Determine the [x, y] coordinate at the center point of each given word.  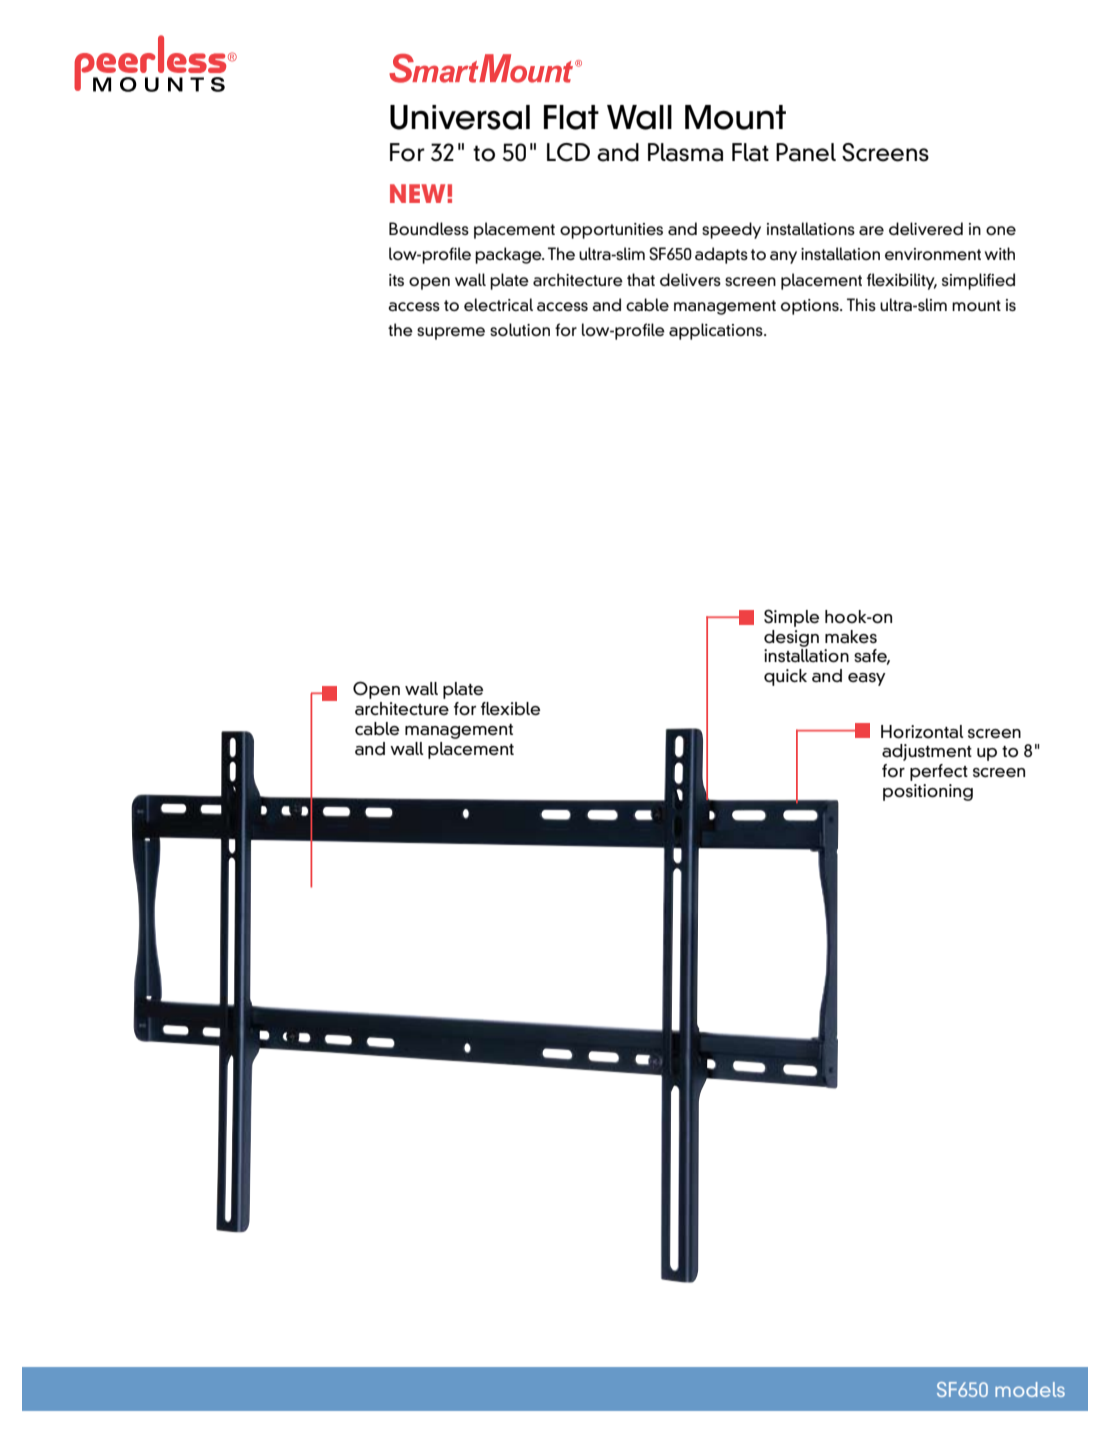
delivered [926, 228]
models [1030, 1389]
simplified [978, 281]
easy [867, 679]
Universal [460, 117]
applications [717, 331]
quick [785, 677]
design [791, 638]
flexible [510, 709]
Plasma [685, 152]
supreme [451, 333]
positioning [928, 792]
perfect [939, 772]
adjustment [927, 752]
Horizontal [922, 732]
